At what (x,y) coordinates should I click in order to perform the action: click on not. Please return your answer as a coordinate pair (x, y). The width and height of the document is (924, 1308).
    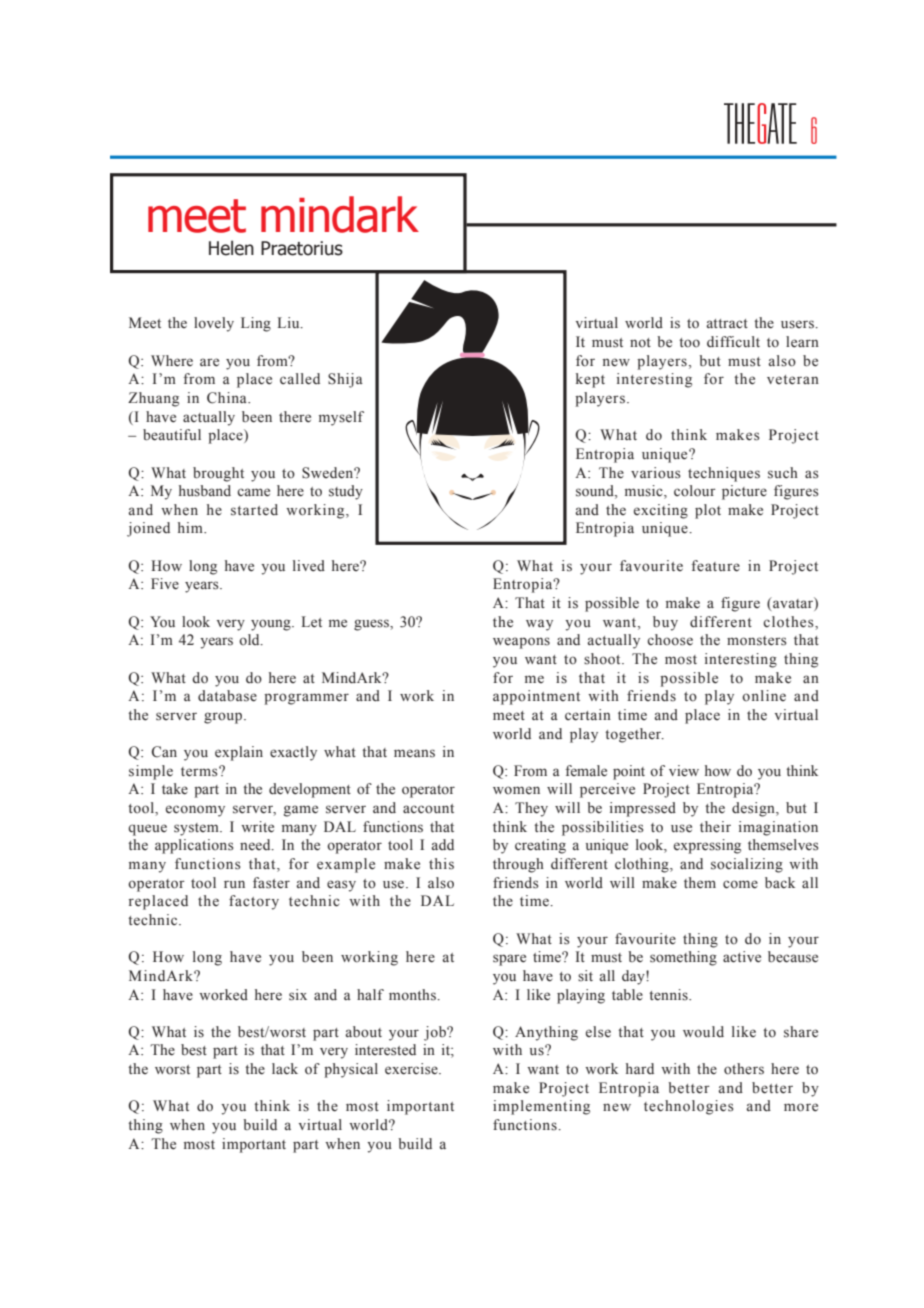
    Looking at the image, I should click on (640, 342).
